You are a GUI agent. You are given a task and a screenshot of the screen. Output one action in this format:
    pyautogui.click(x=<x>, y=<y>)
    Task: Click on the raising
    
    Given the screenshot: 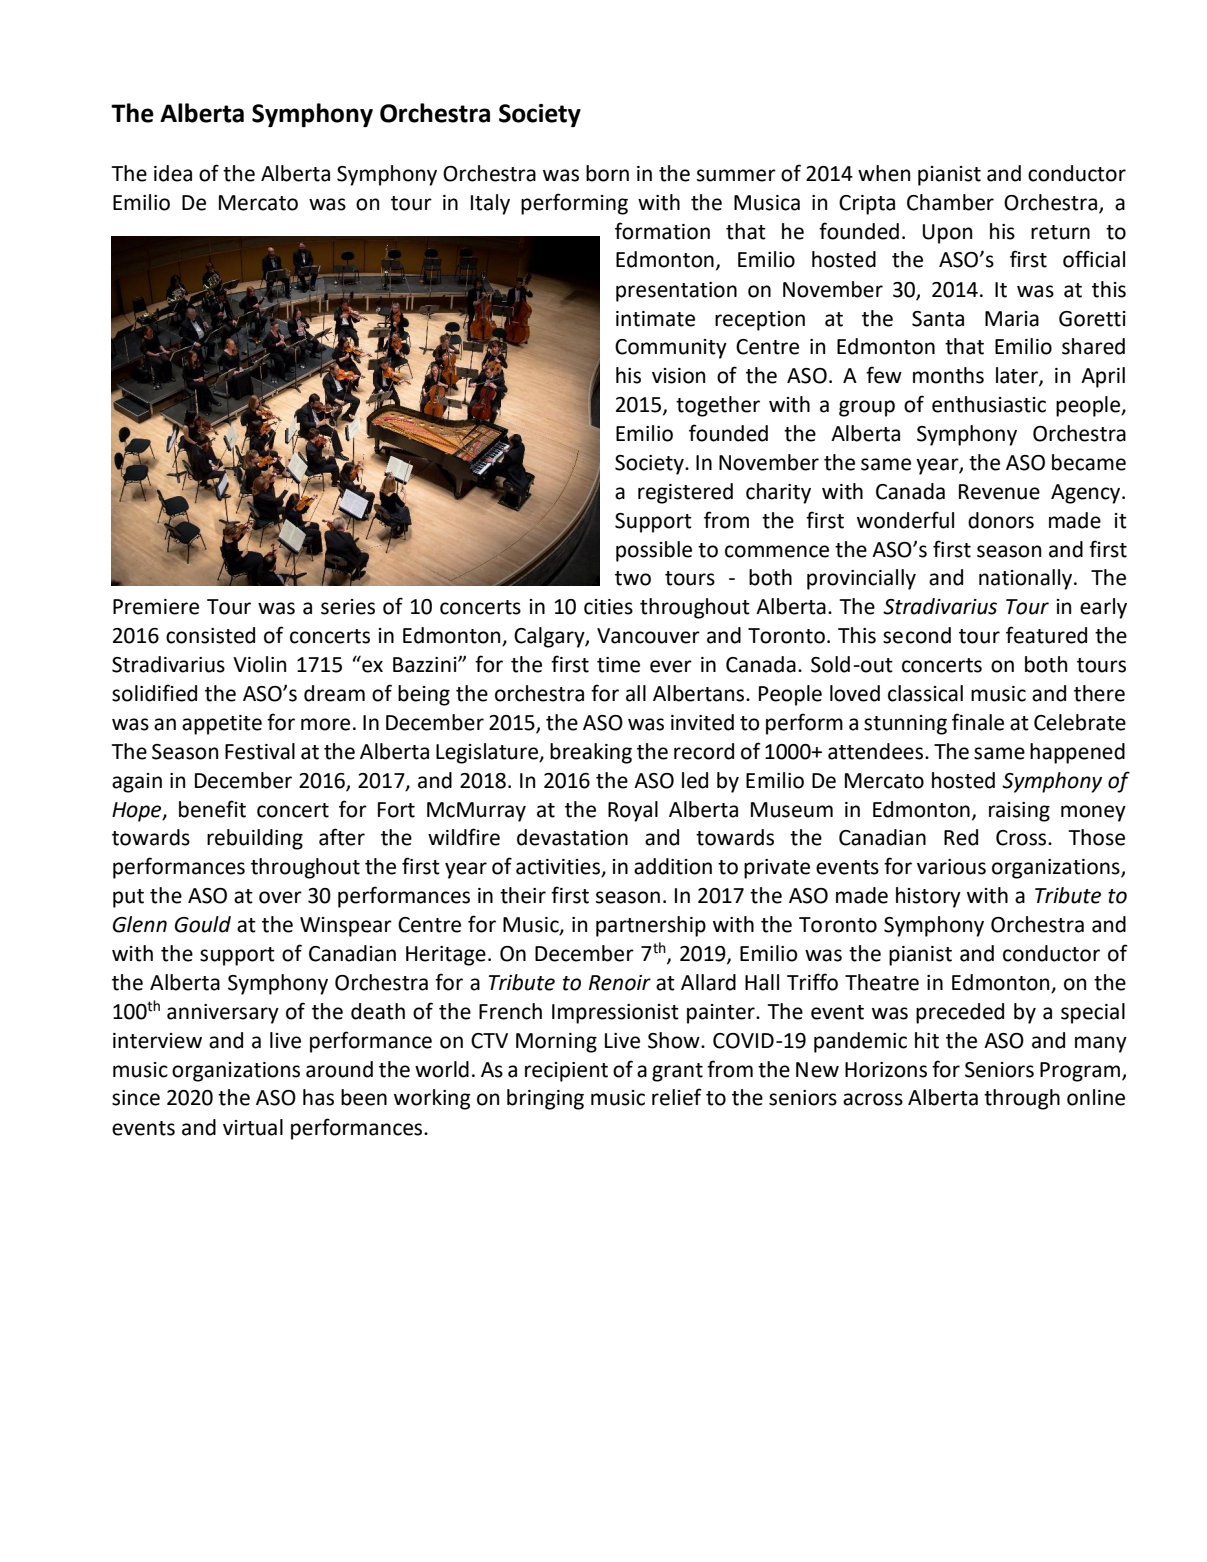 What is the action you would take?
    pyautogui.click(x=1019, y=812)
